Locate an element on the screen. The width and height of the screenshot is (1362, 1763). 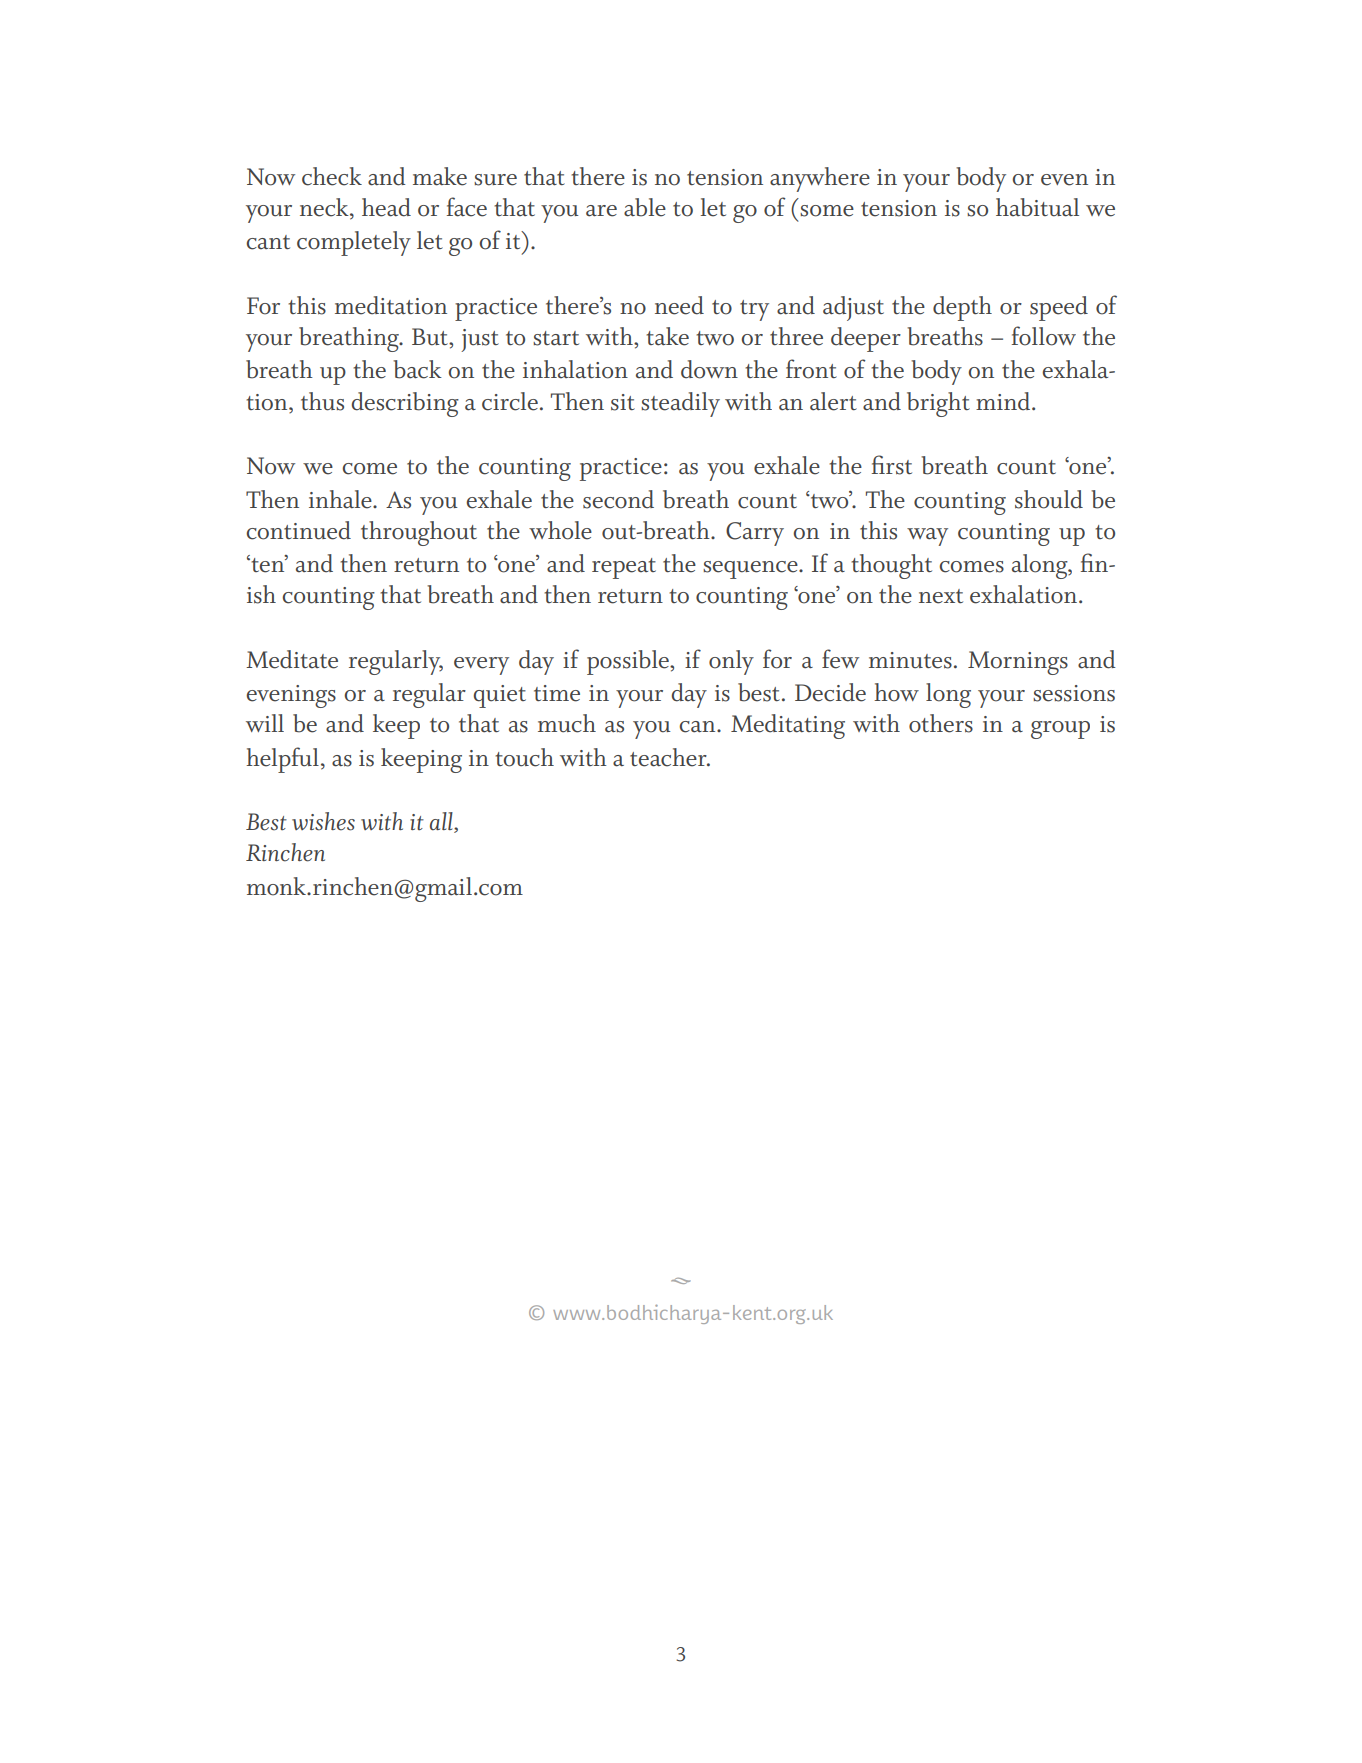
wishes is located at coordinates (323, 821).
